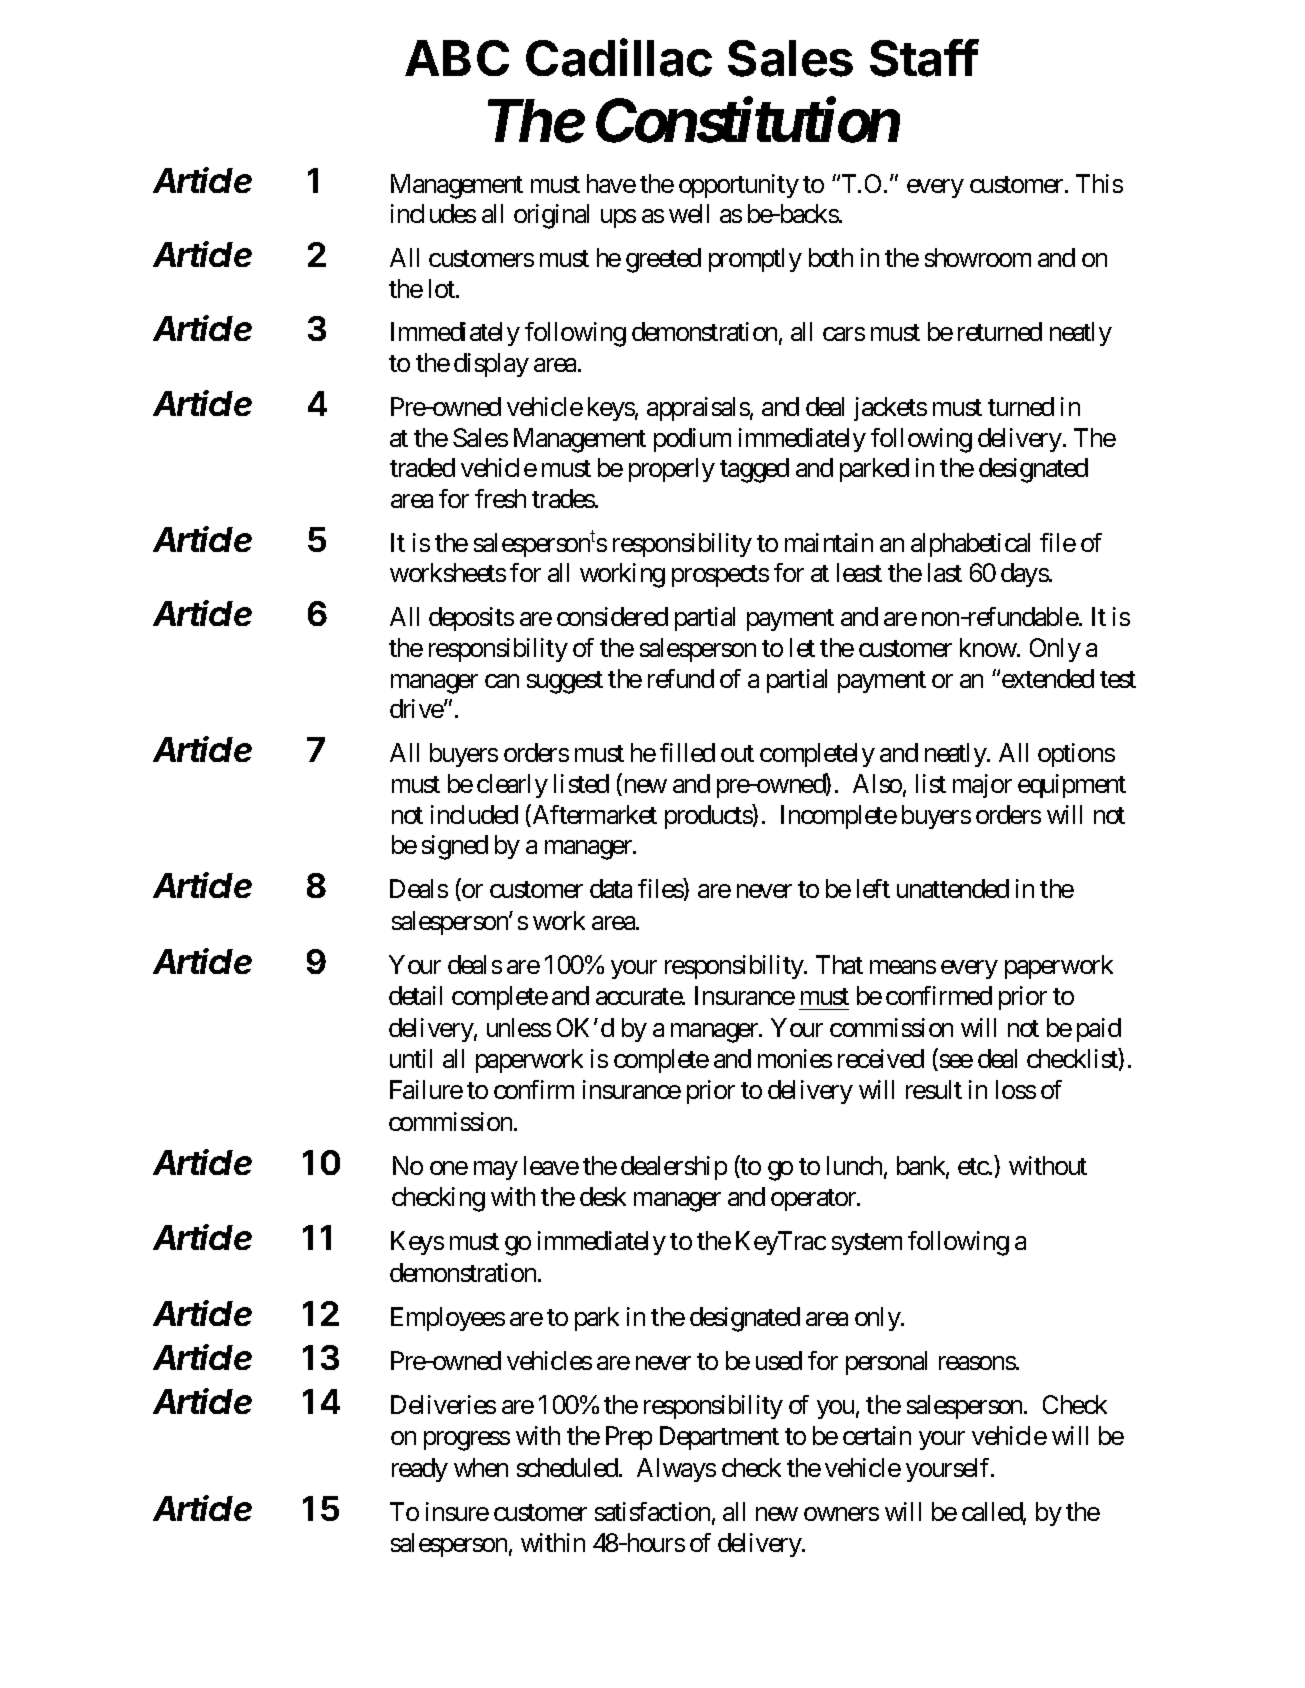  I want to click on unattended, so click(953, 888).
